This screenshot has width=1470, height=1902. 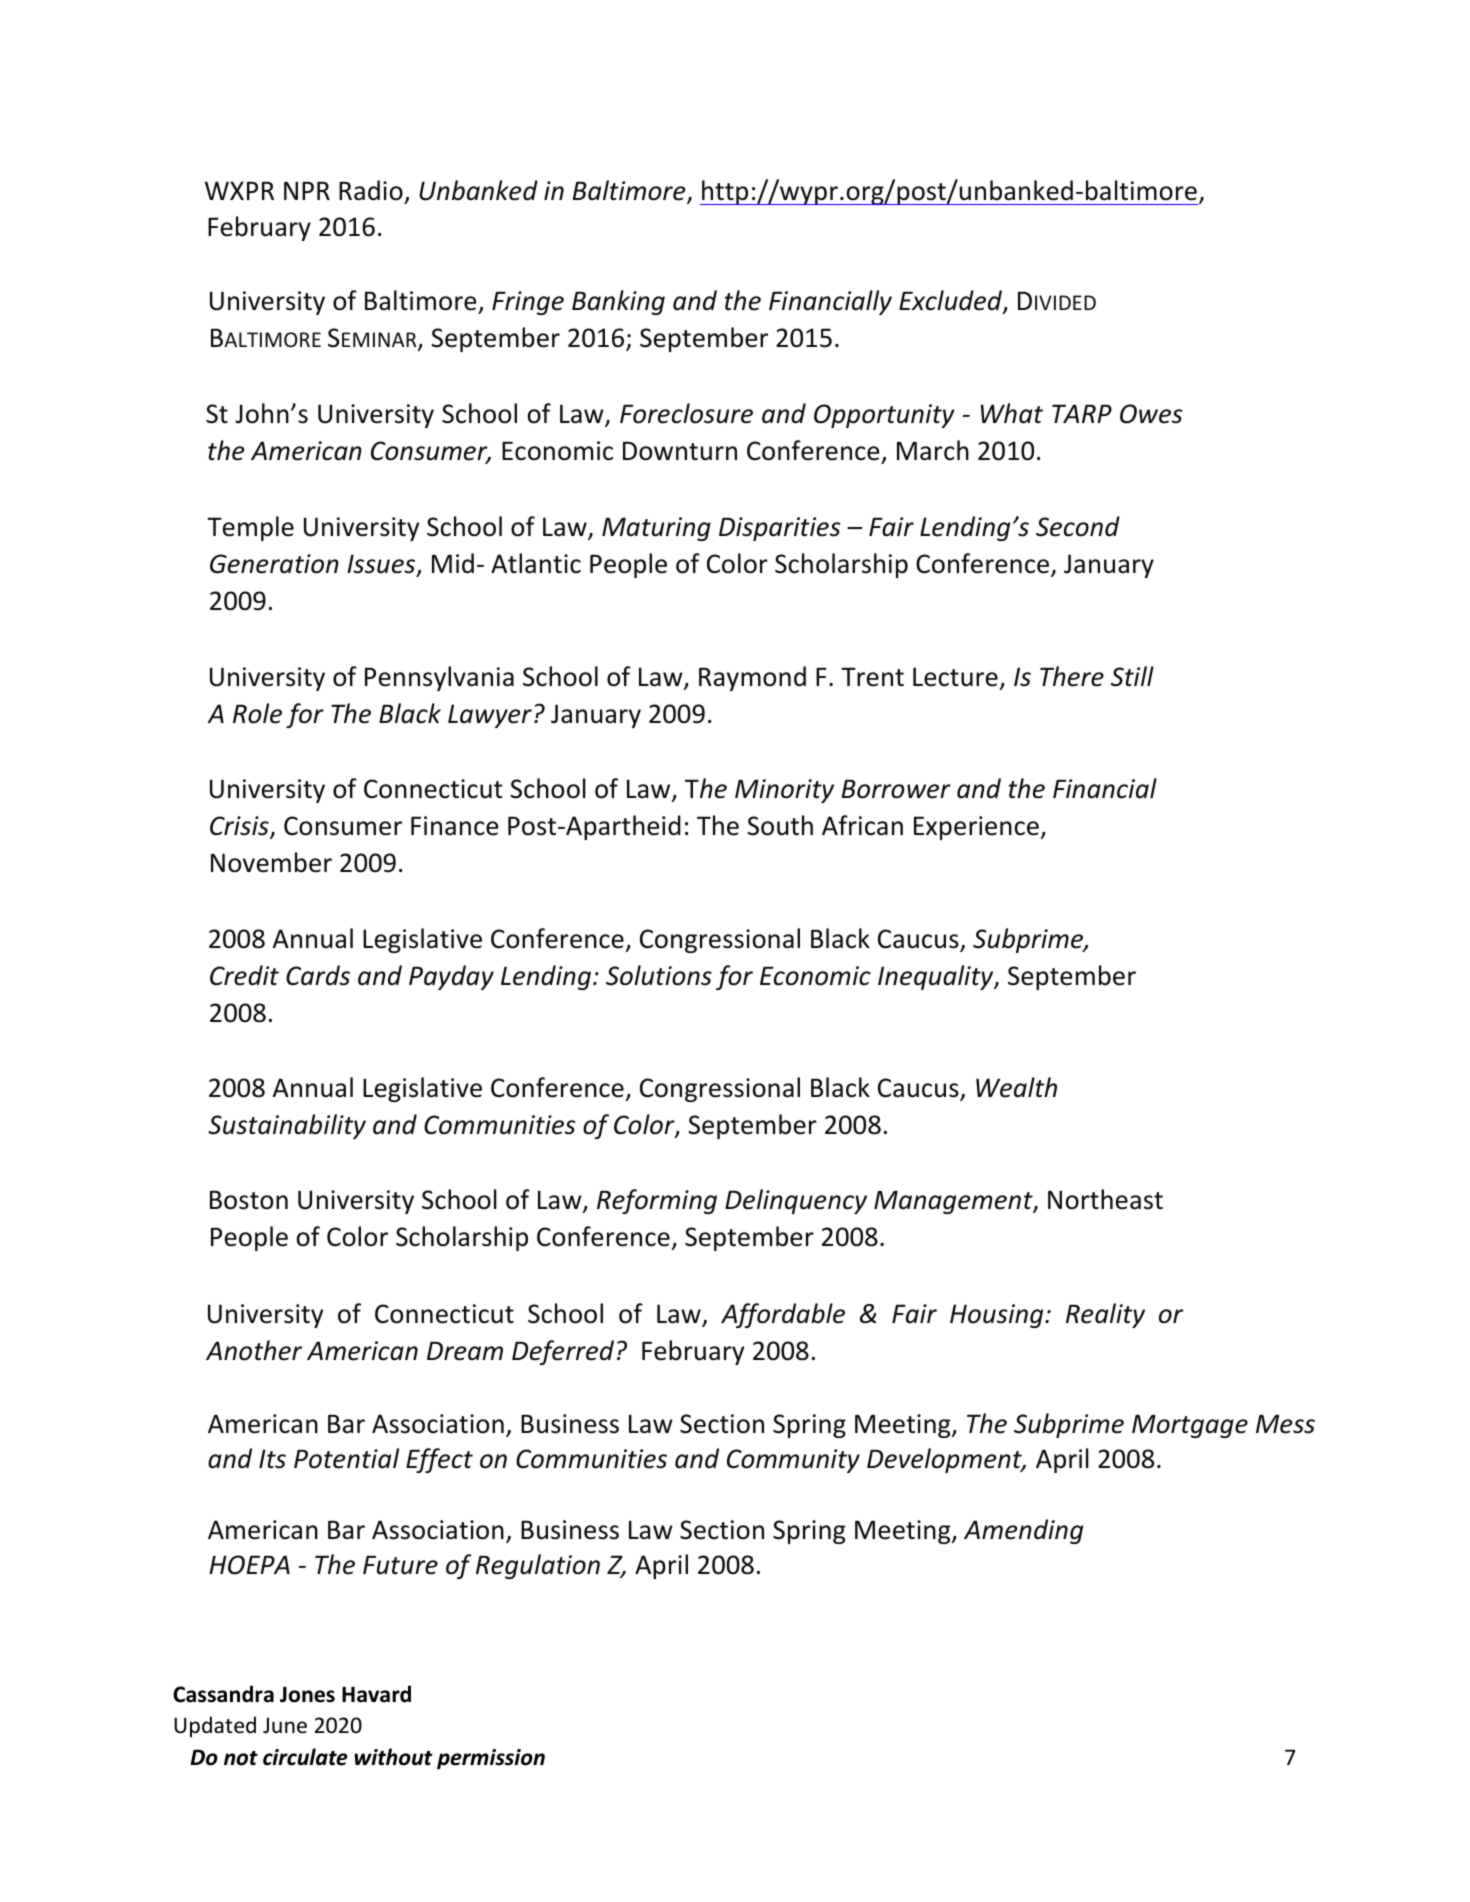 I want to click on Wealth, so click(x=1016, y=1087).
